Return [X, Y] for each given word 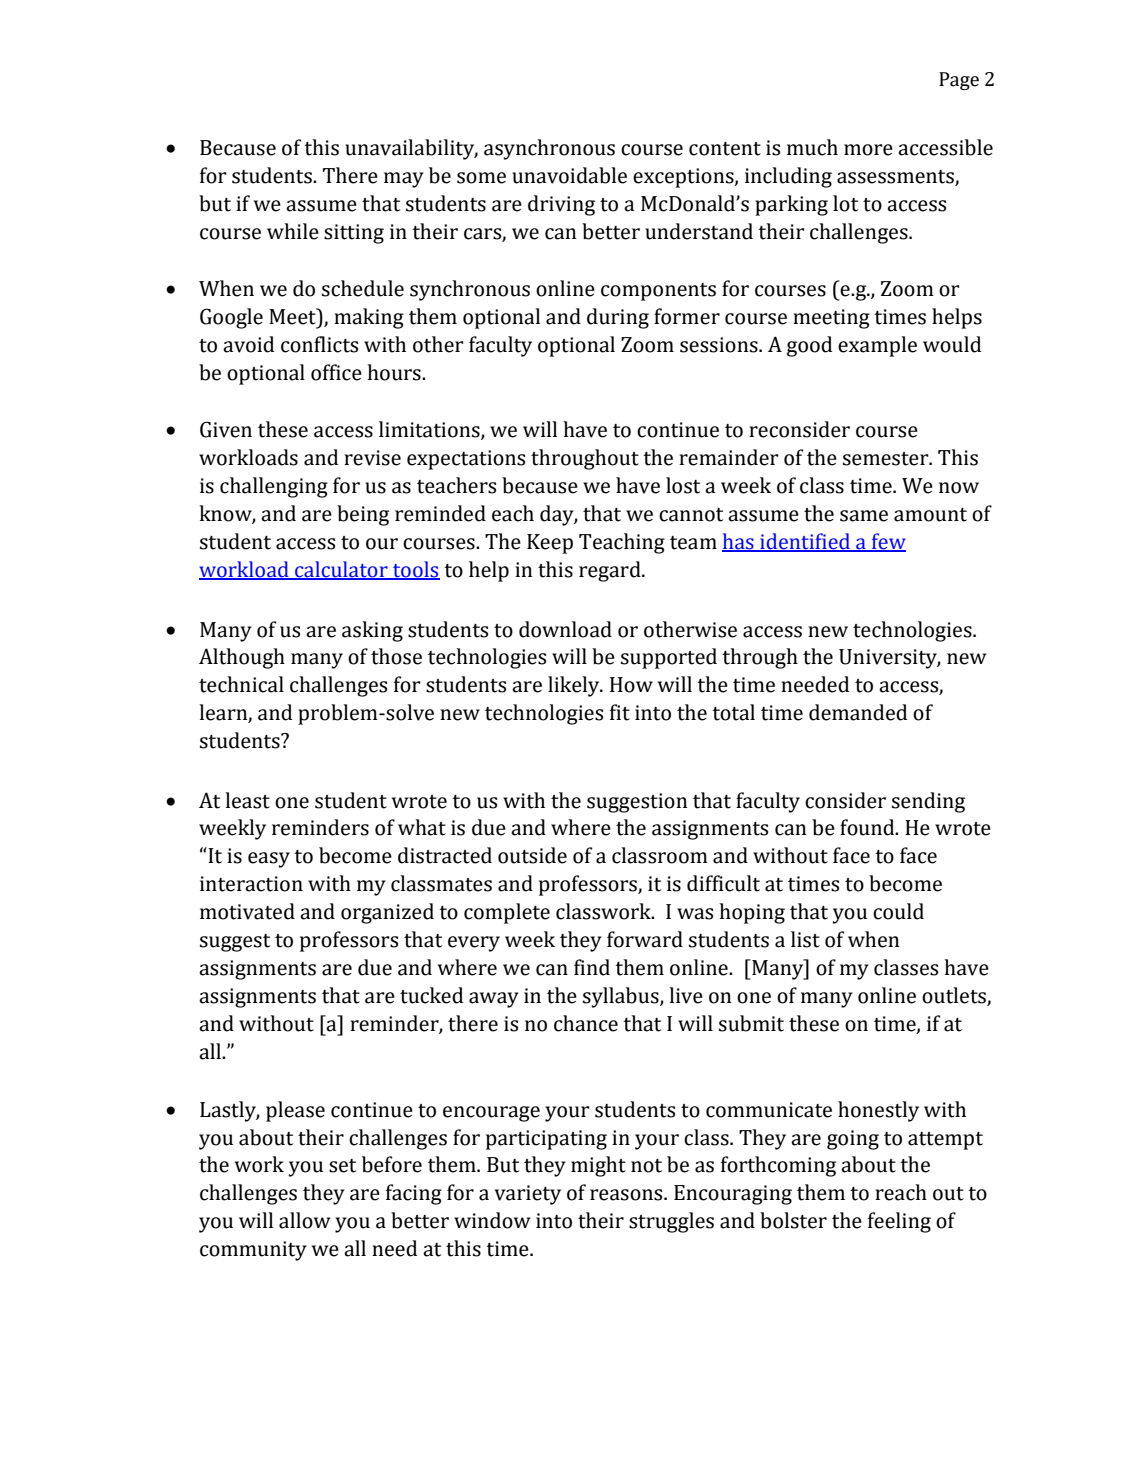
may [404, 180]
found [868, 827]
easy [269, 860]
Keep [550, 544]
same [864, 516]
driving [561, 205]
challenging [274, 487]
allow [304, 1220]
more [868, 150]
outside [532, 855]
